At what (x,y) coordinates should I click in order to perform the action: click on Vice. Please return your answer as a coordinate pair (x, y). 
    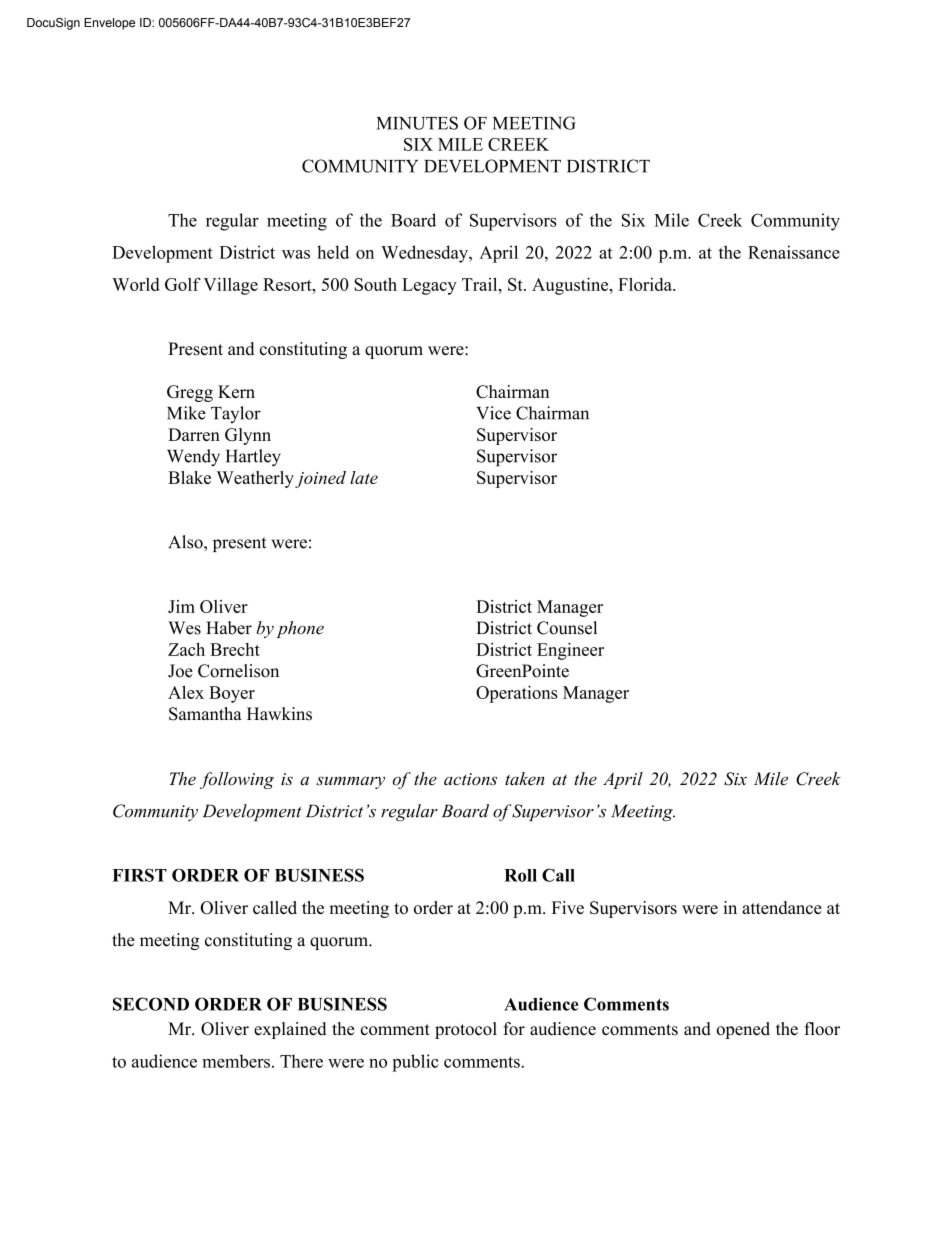
    Looking at the image, I should click on (493, 413).
